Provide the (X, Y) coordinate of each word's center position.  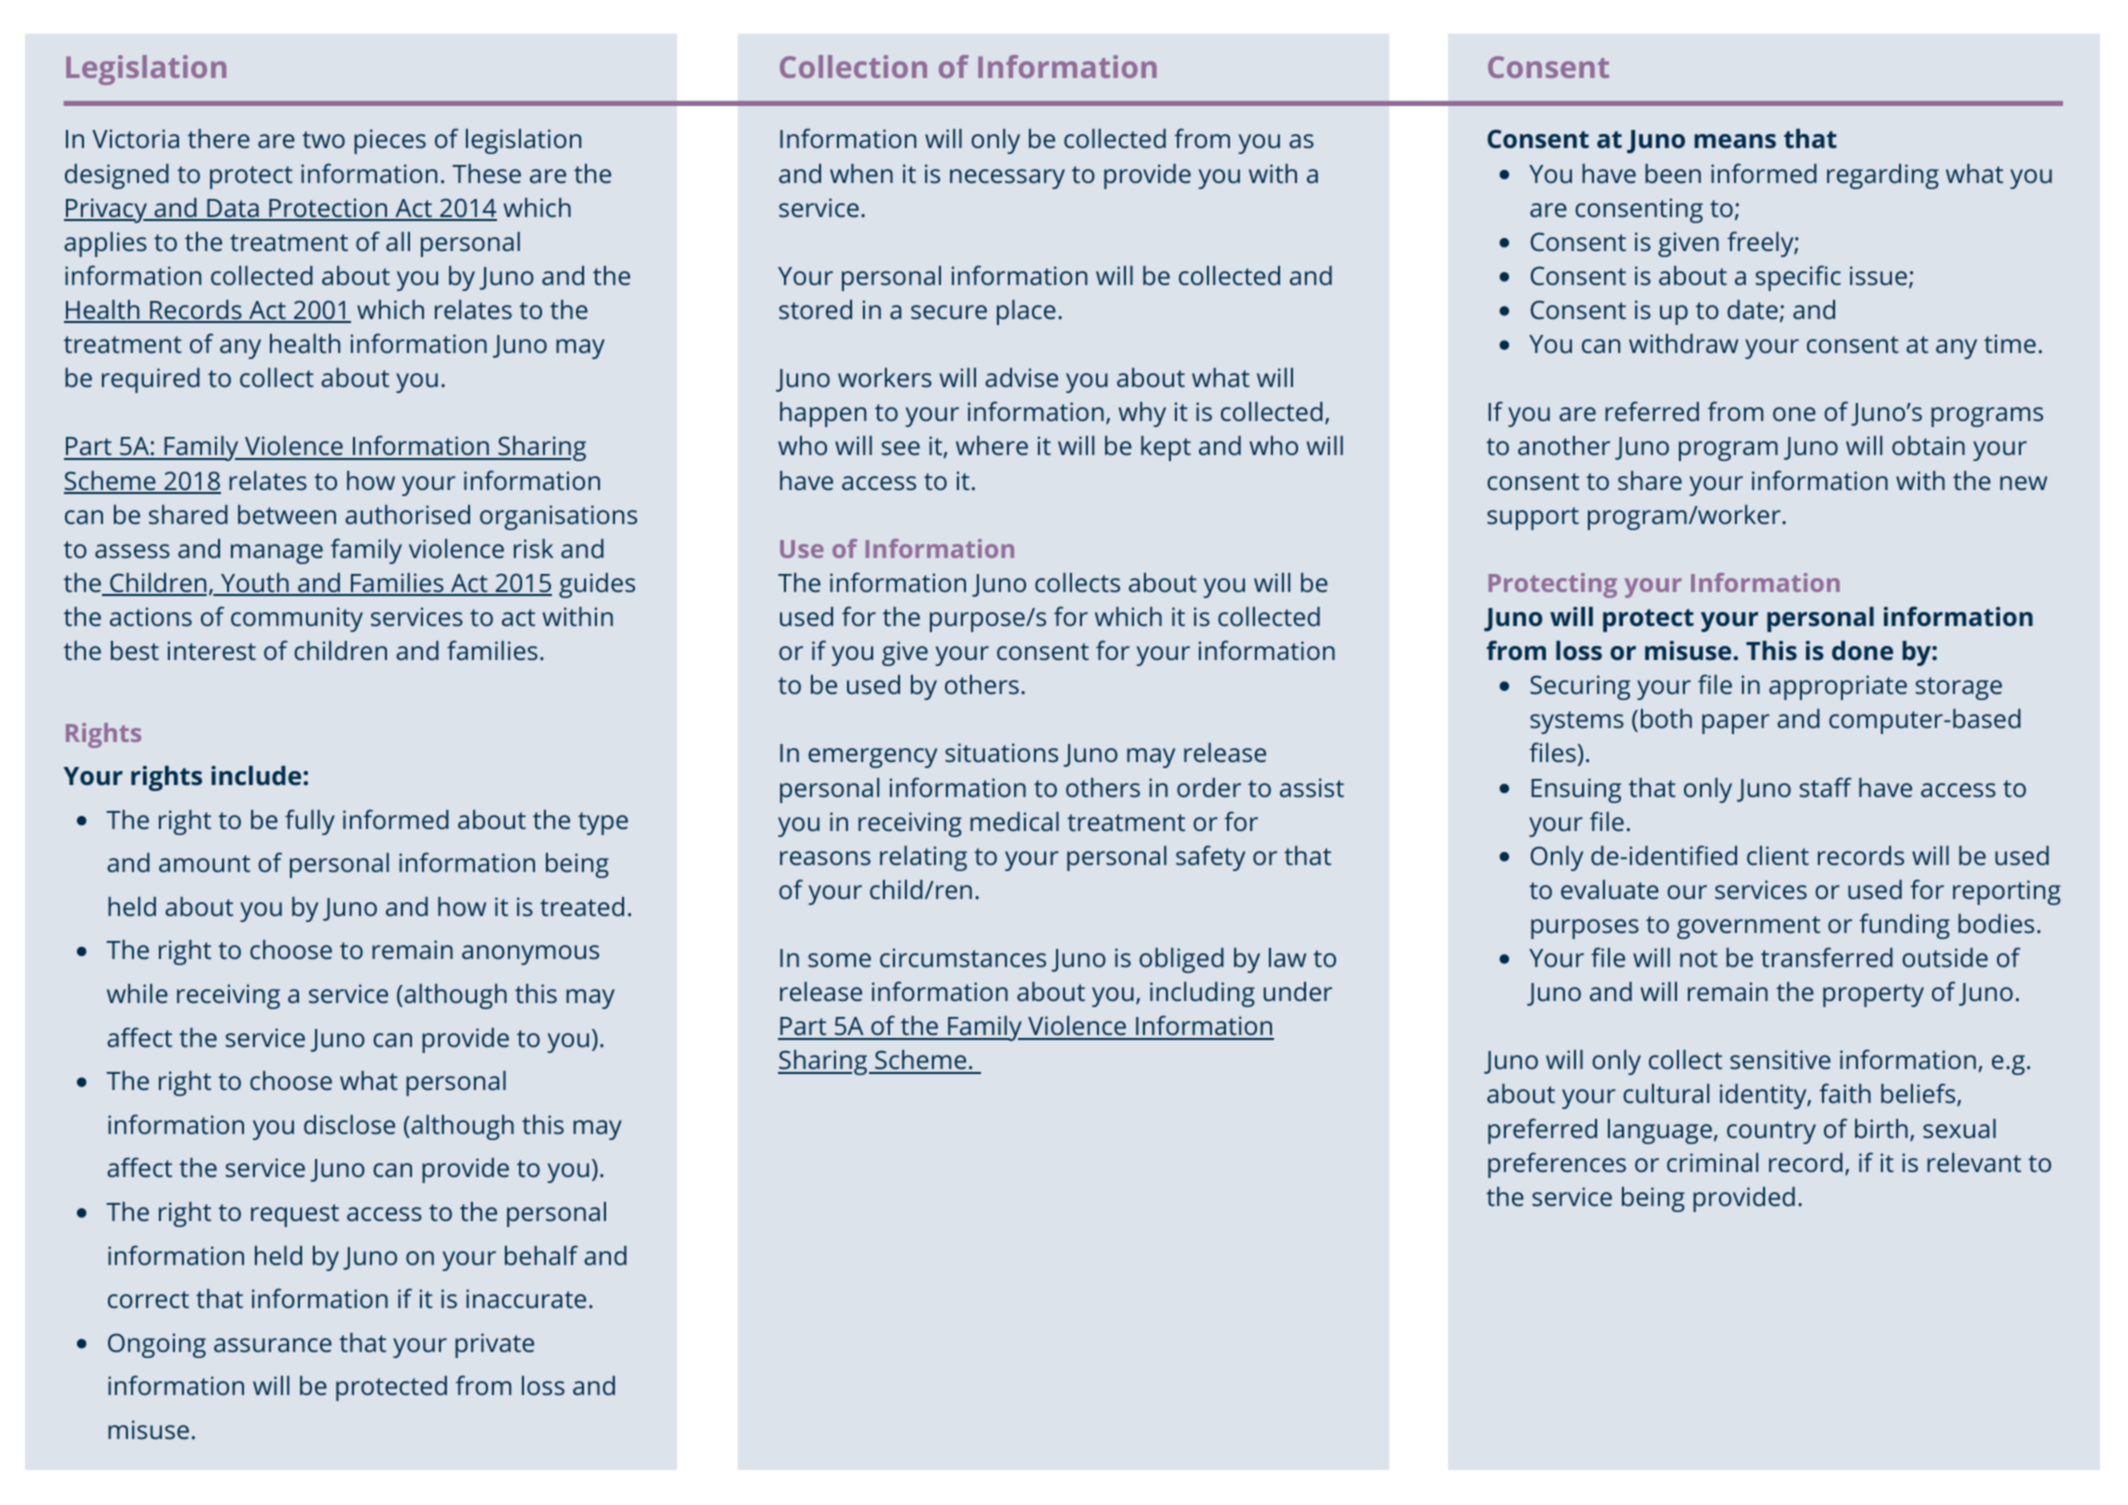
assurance (273, 1345)
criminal (1712, 1162)
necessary (1007, 179)
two (323, 139)
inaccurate (526, 1298)
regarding (1883, 176)
